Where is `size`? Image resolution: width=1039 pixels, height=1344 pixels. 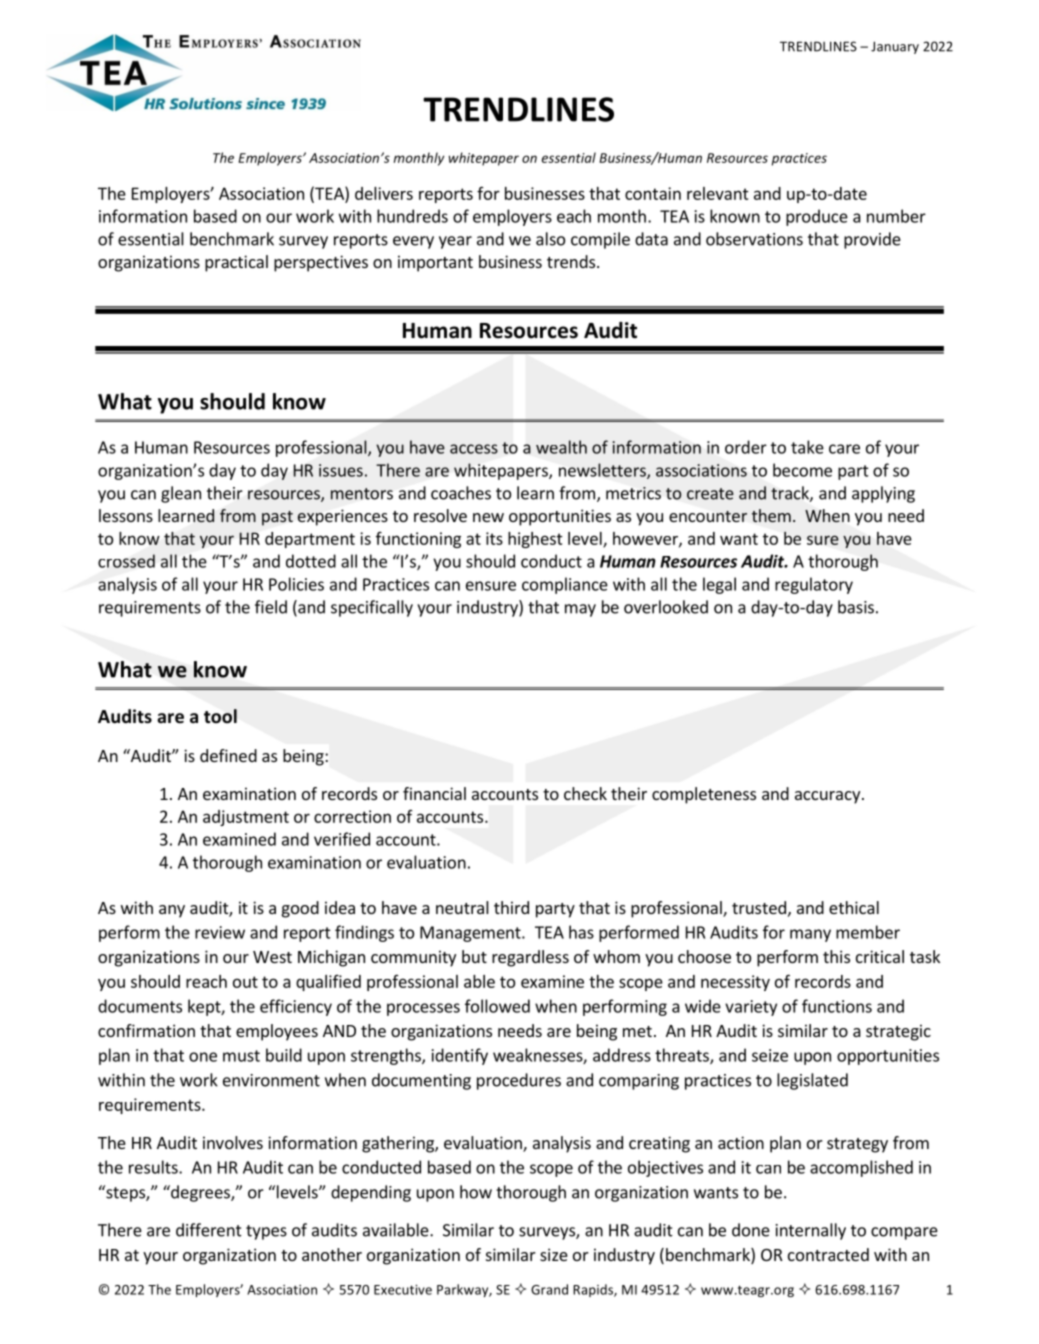 size is located at coordinates (554, 1254).
